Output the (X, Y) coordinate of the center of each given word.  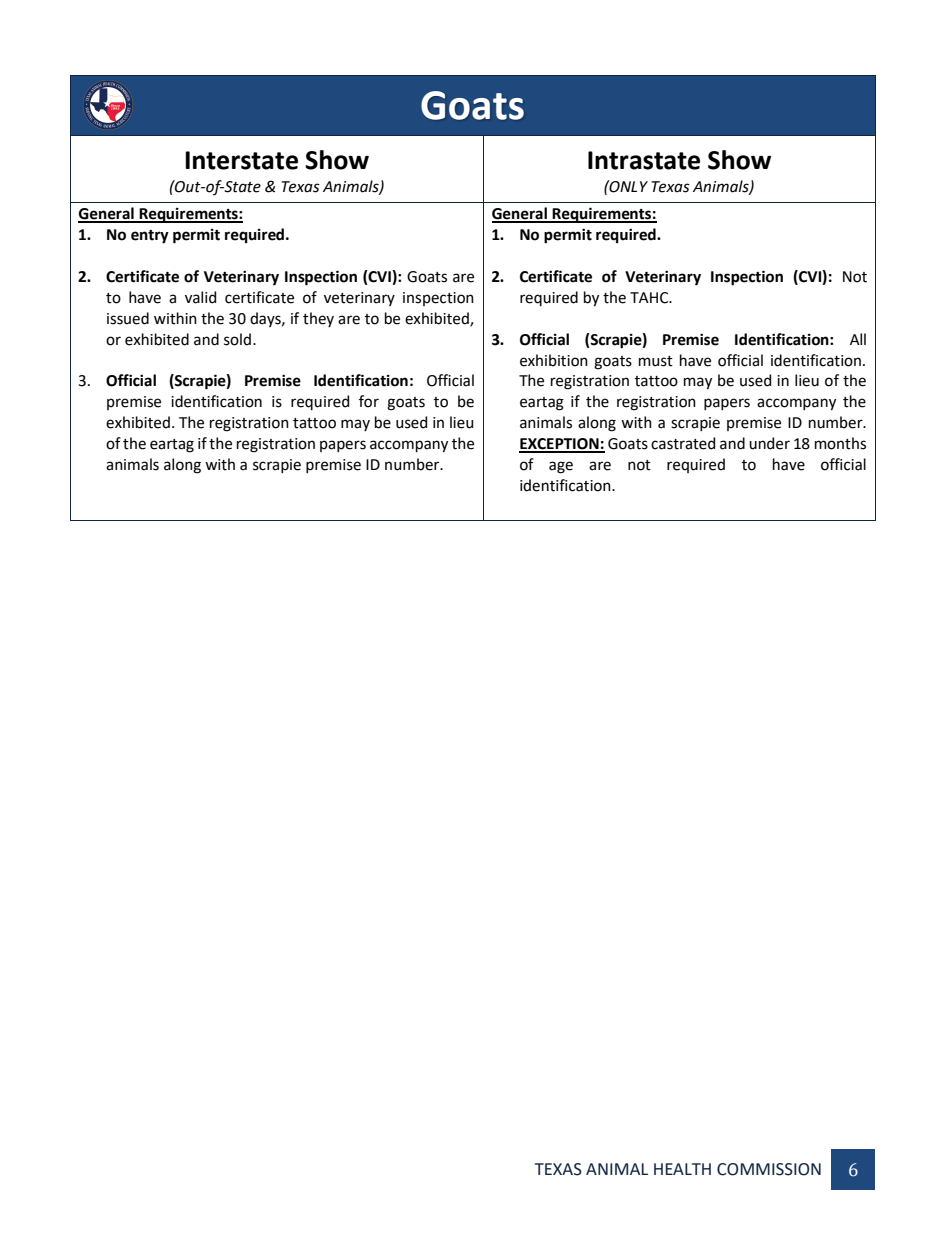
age (561, 467)
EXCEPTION (560, 445)
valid (200, 297)
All (858, 339)
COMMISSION (769, 1169)
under (769, 443)
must (656, 361)
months (840, 443)
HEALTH (682, 1169)
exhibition (554, 360)
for (369, 401)
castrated (683, 443)
